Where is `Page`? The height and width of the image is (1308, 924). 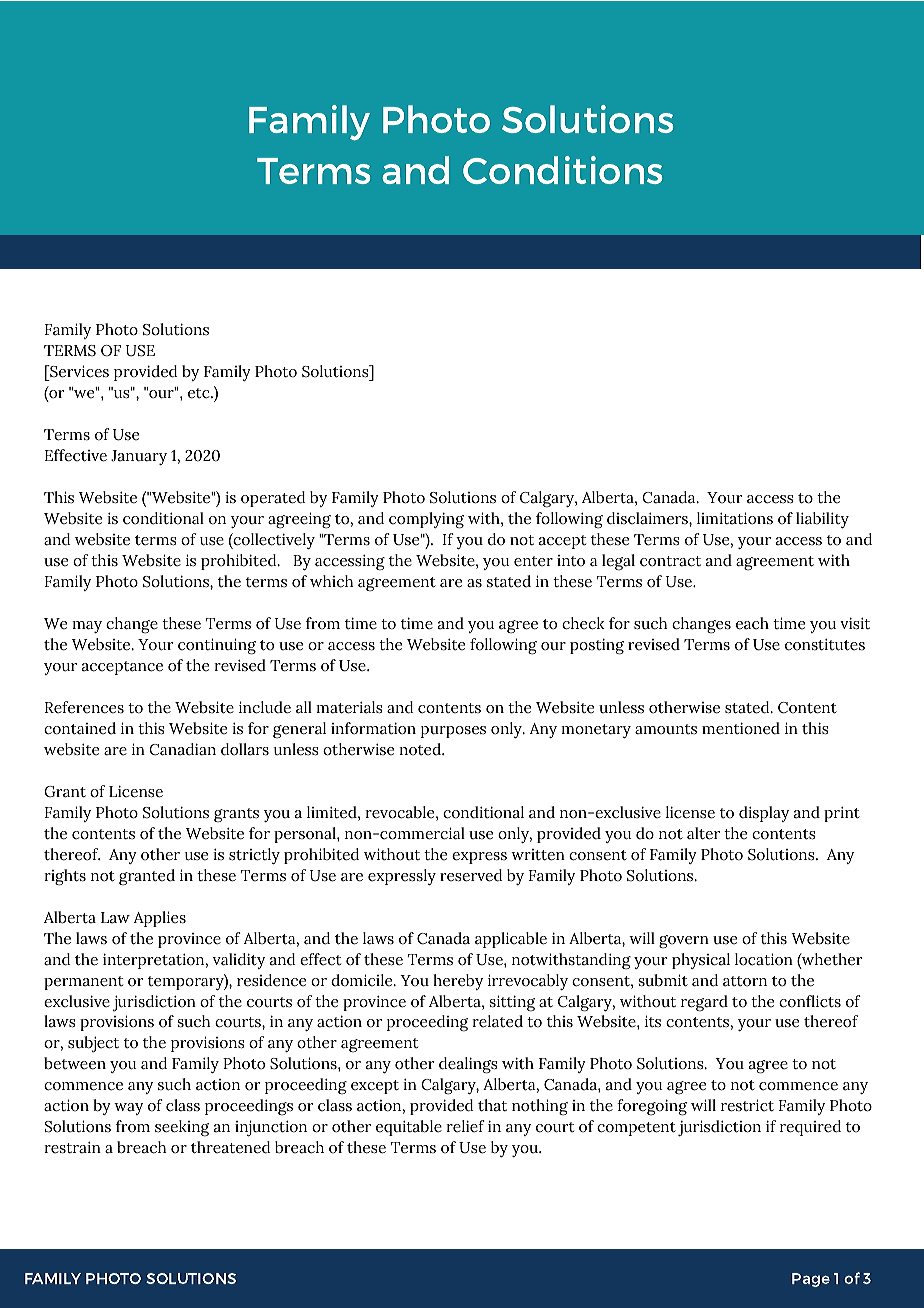 Page is located at coordinates (811, 1280).
